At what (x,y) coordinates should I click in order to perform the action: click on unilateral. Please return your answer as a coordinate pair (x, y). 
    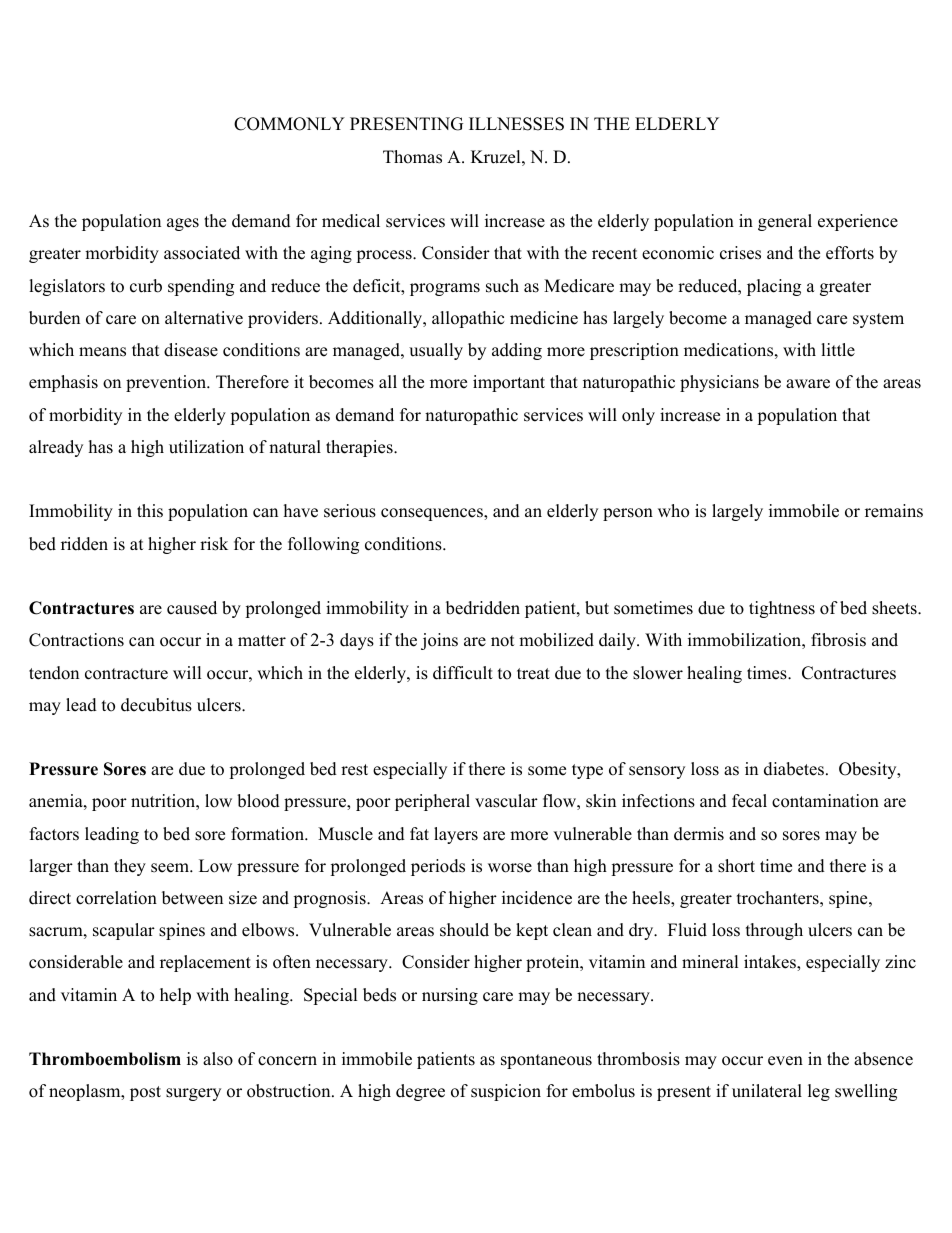
    Looking at the image, I should click on (767, 1091).
